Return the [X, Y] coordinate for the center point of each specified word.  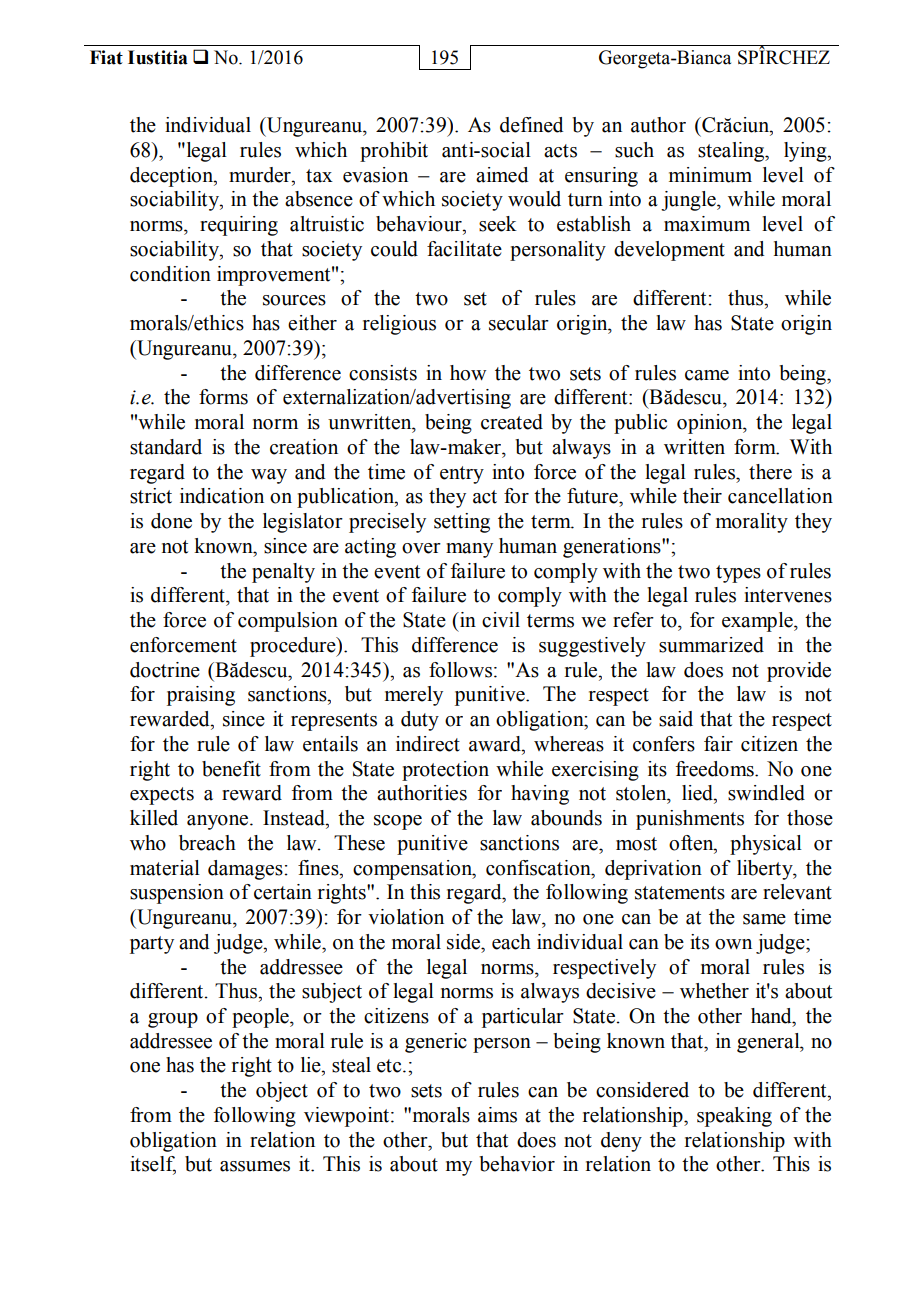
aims [497, 1115]
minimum [710, 175]
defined [531, 125]
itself [153, 1165]
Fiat [106, 57]
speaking [734, 1117]
